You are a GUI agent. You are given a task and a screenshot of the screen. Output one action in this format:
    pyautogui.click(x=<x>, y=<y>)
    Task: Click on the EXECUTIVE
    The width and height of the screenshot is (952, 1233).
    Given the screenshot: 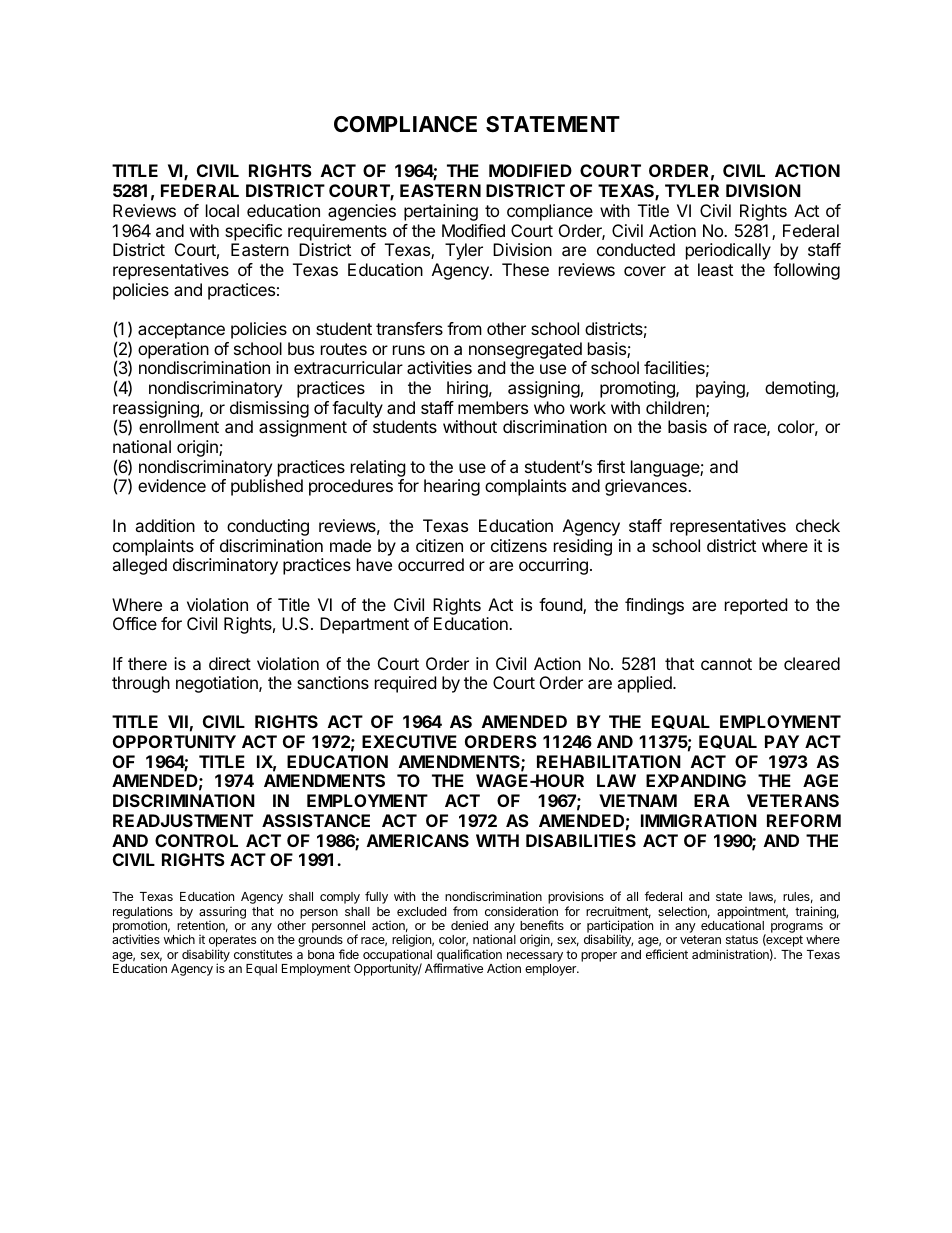 What is the action you would take?
    pyautogui.click(x=409, y=741)
